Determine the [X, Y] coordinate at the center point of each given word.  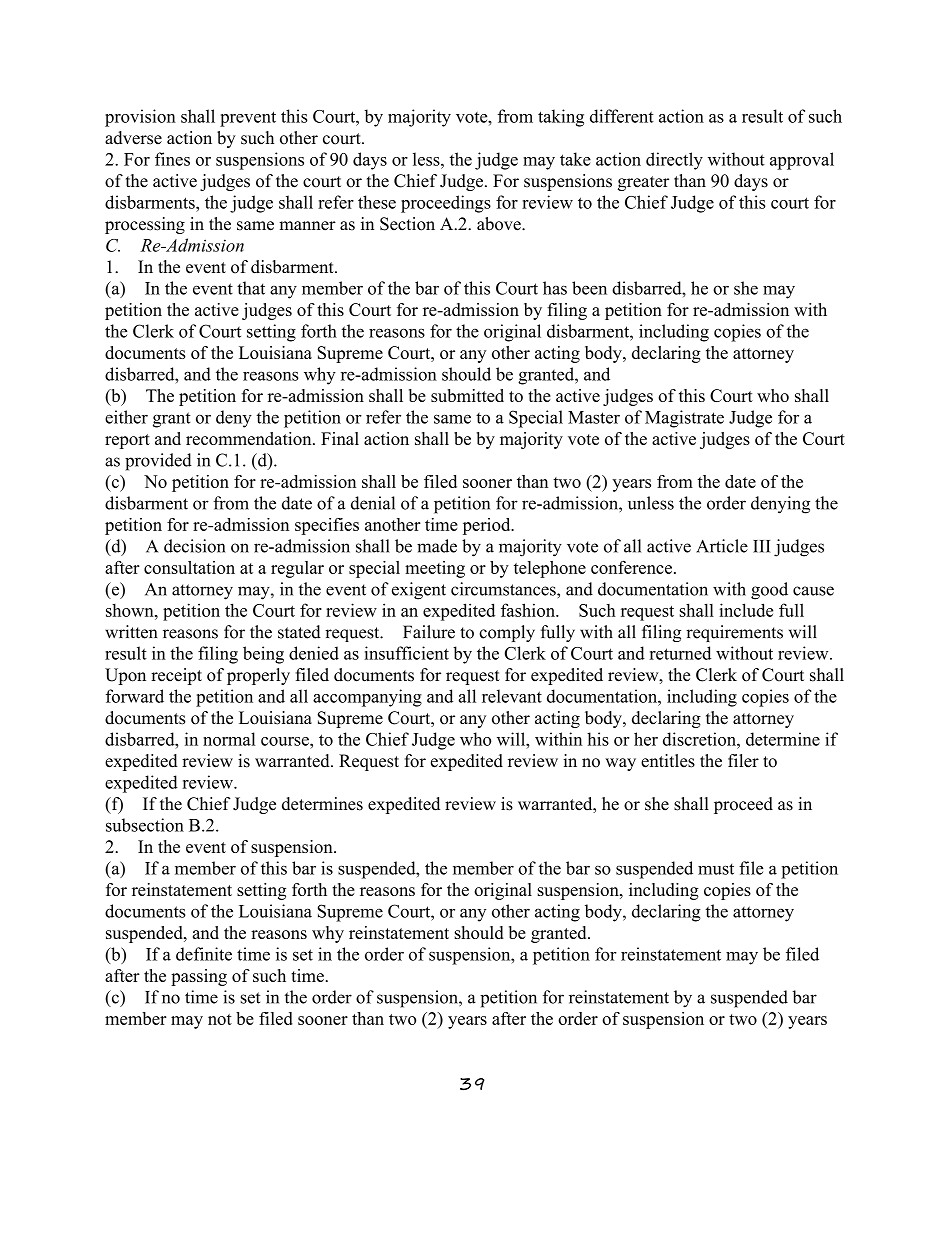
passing [199, 977]
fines [172, 159]
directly [674, 161]
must [716, 869]
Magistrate [684, 419]
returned [680, 653]
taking [561, 118]
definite [204, 954]
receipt [176, 676]
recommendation [250, 438]
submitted [467, 395]
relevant [512, 696]
